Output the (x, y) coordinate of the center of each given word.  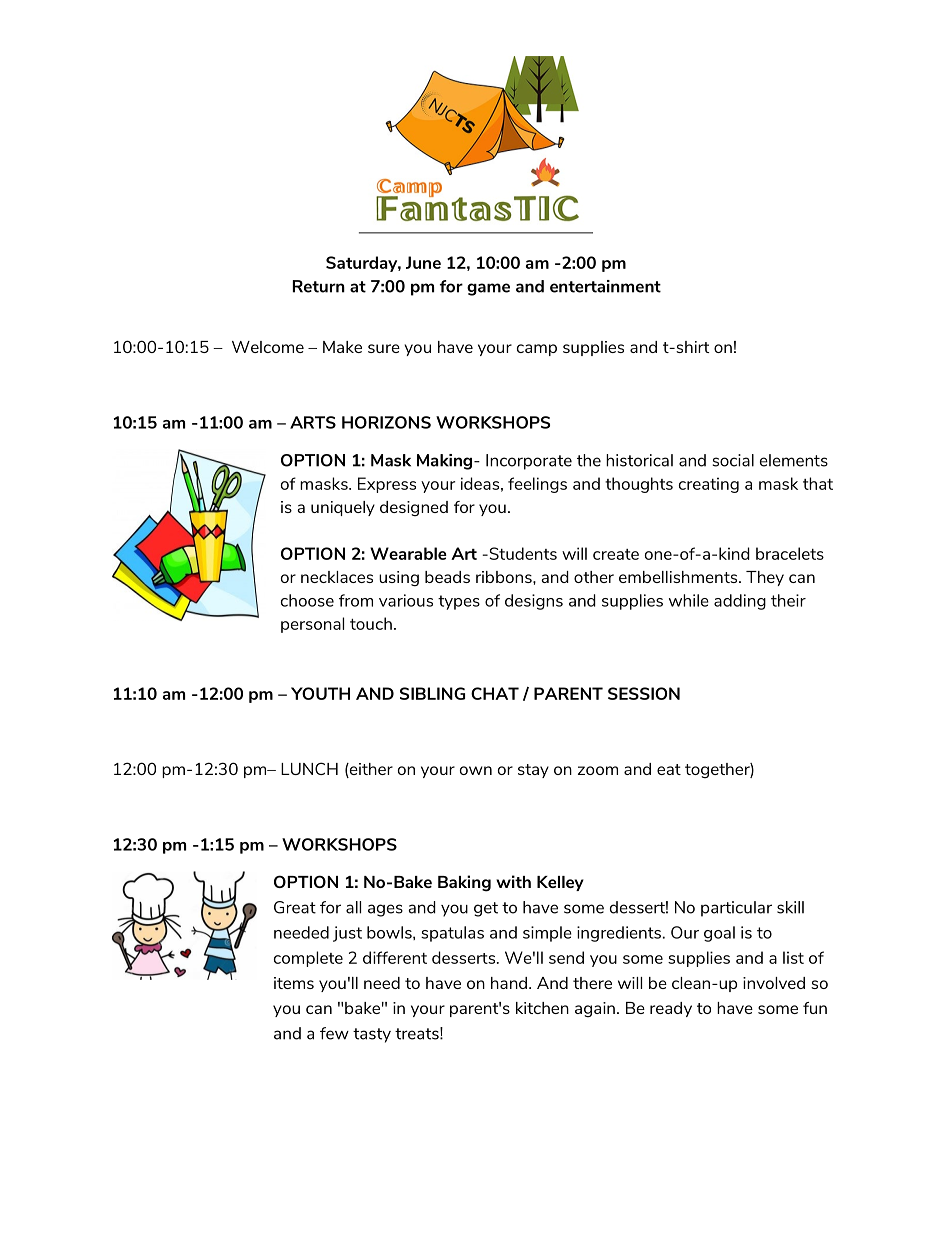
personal (312, 625)
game (488, 289)
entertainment (605, 286)
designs (534, 602)
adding (740, 602)
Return (319, 286)
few (334, 1033)
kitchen (542, 1008)
